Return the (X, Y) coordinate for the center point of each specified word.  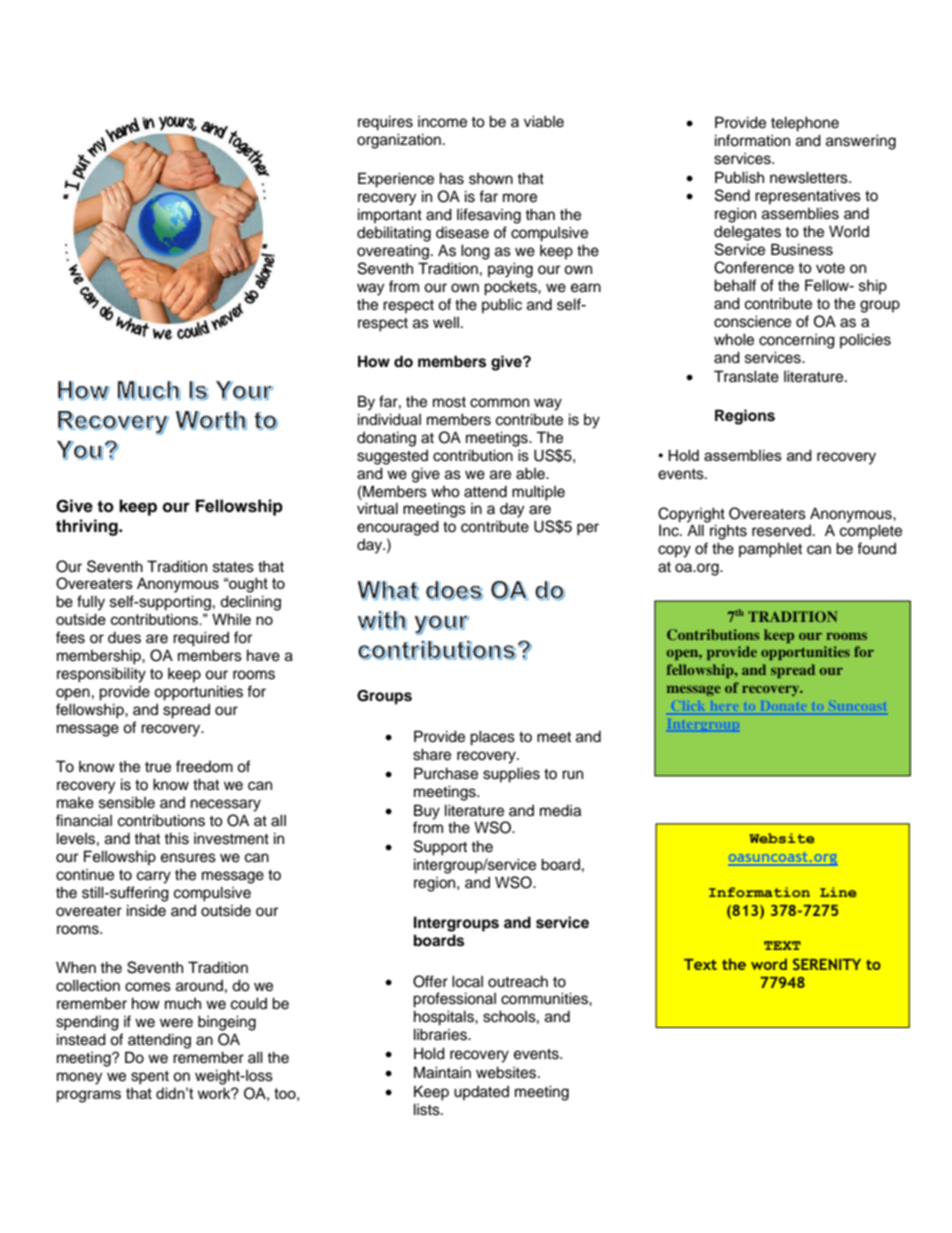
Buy (427, 812)
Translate (746, 376)
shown (491, 179)
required (201, 639)
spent (150, 1078)
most (449, 402)
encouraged (398, 528)
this (176, 838)
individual (389, 419)
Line (838, 892)
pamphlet (770, 550)
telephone (805, 124)
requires (385, 123)
